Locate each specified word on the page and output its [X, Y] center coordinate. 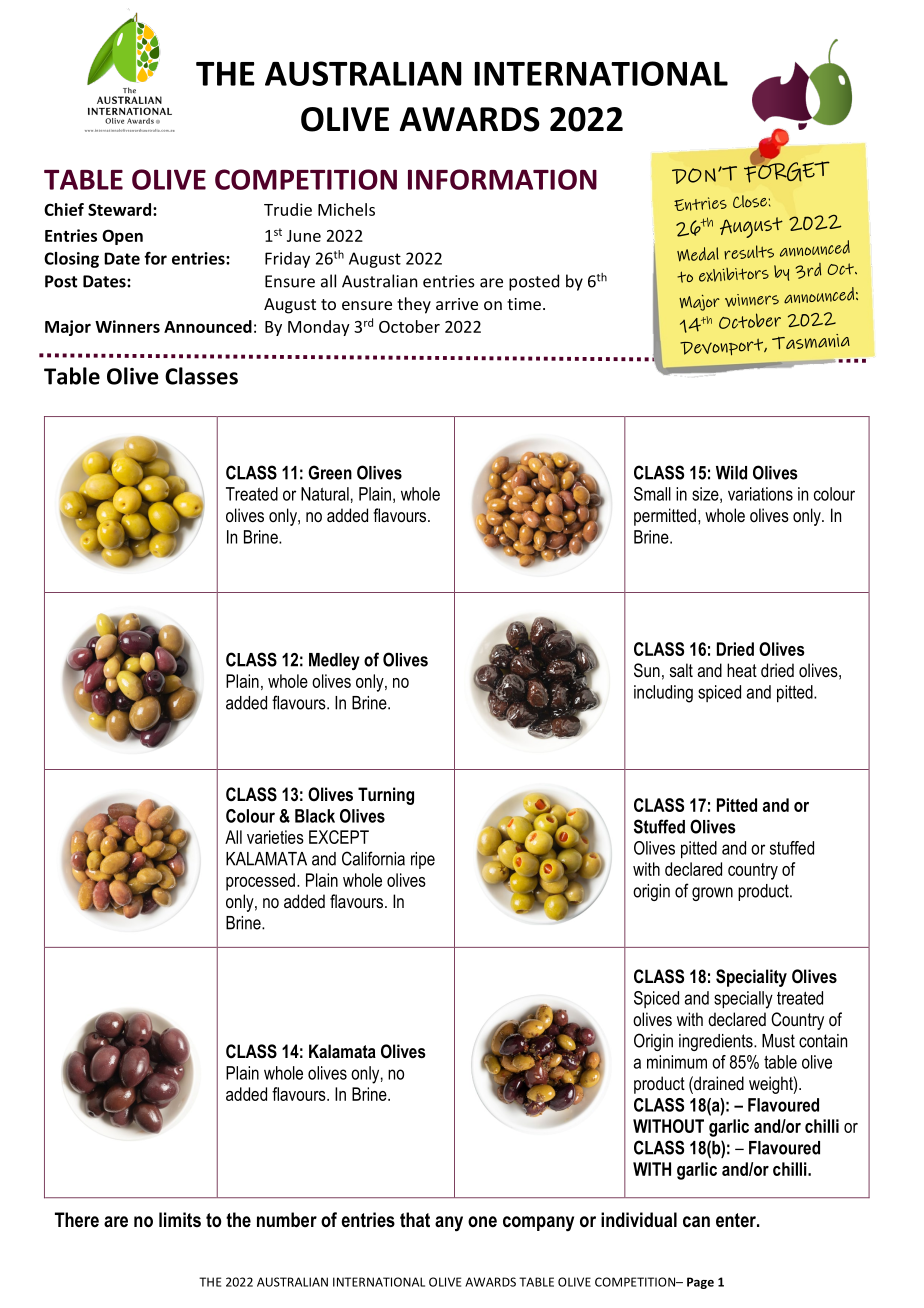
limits [180, 1220]
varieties [275, 837]
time [524, 304]
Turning [386, 796]
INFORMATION [502, 179]
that [415, 1220]
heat [742, 670]
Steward [121, 209]
